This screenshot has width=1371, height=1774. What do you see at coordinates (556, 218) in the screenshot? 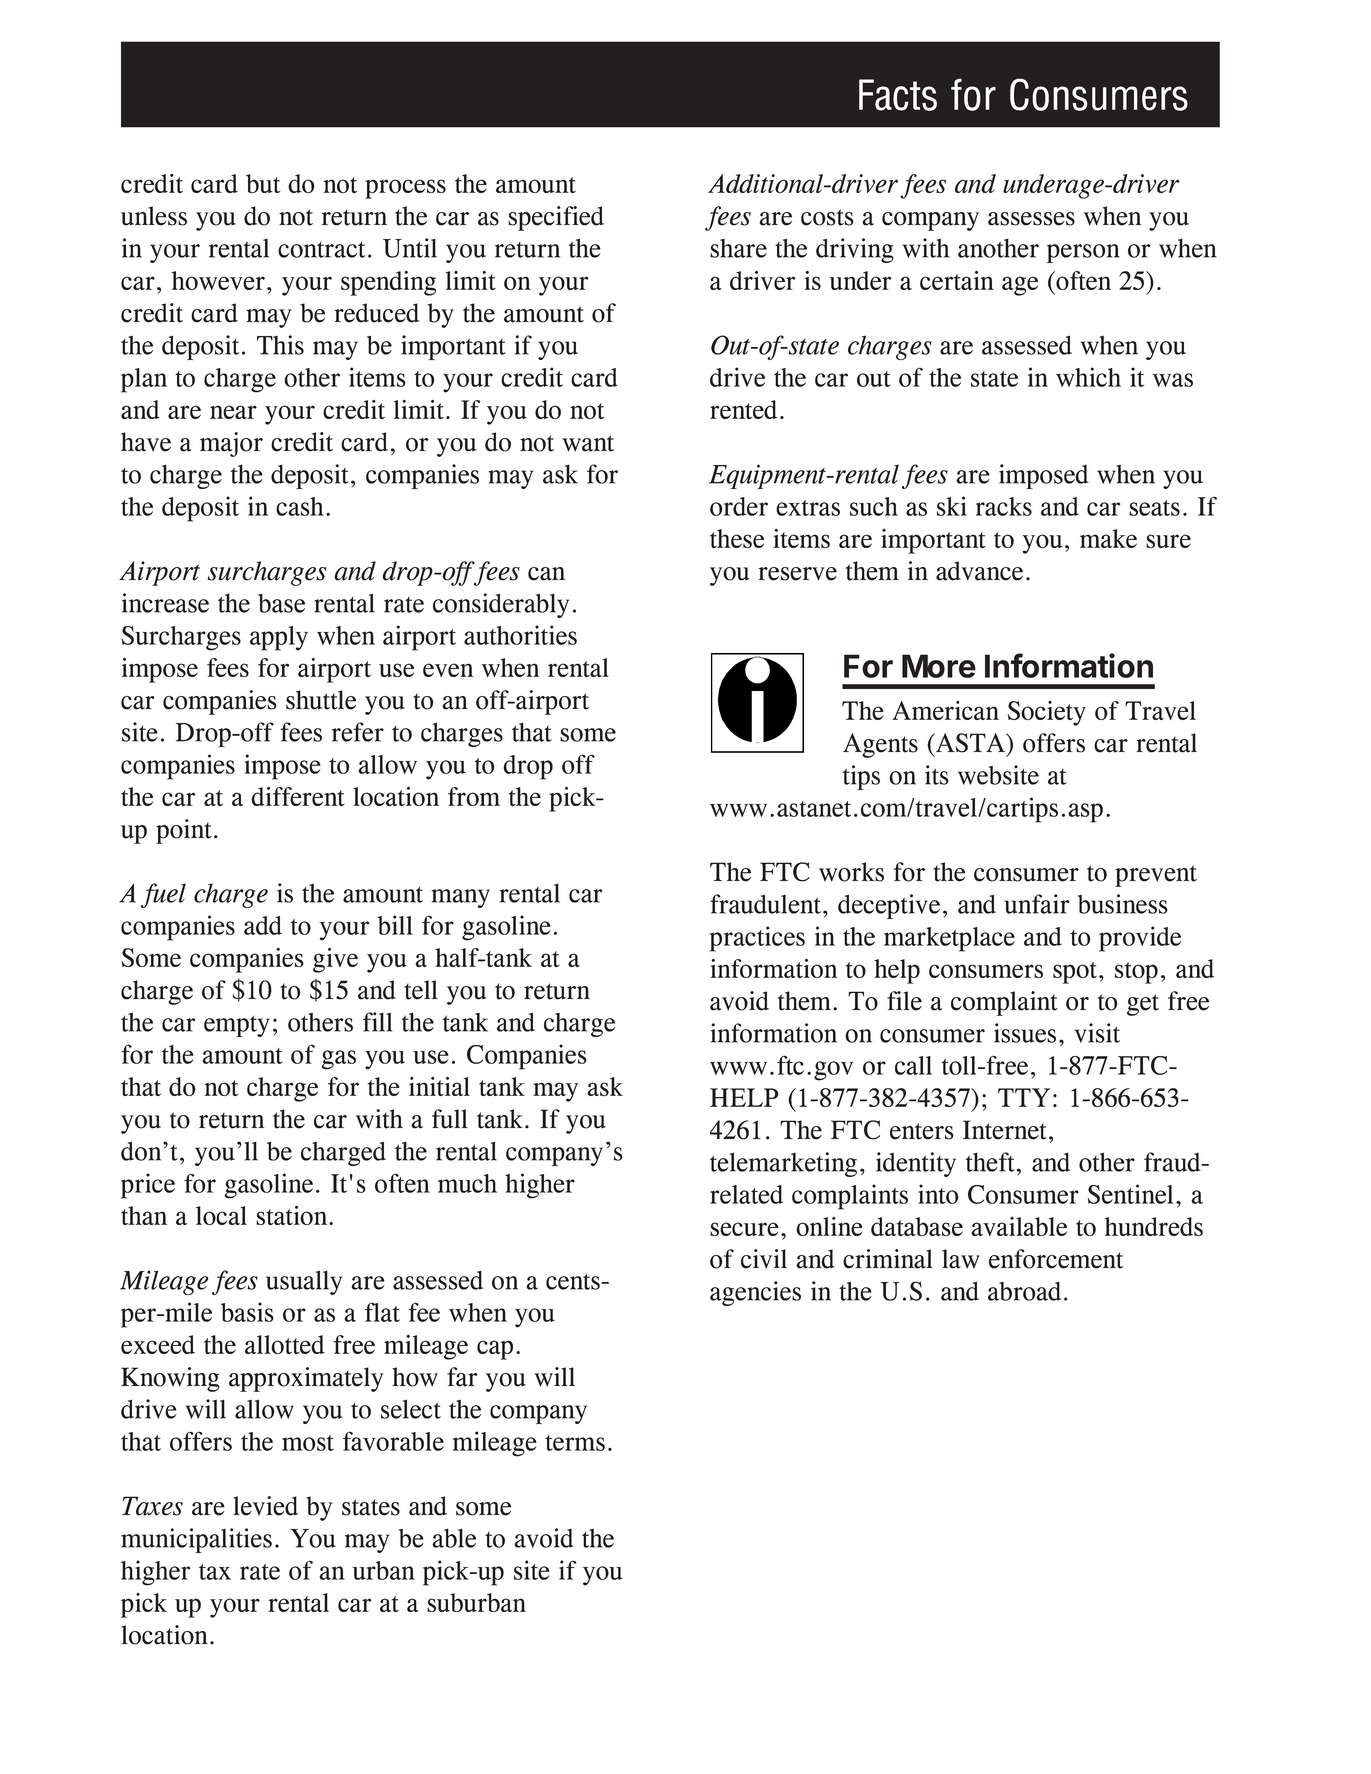
I see `specified` at bounding box center [556, 218].
